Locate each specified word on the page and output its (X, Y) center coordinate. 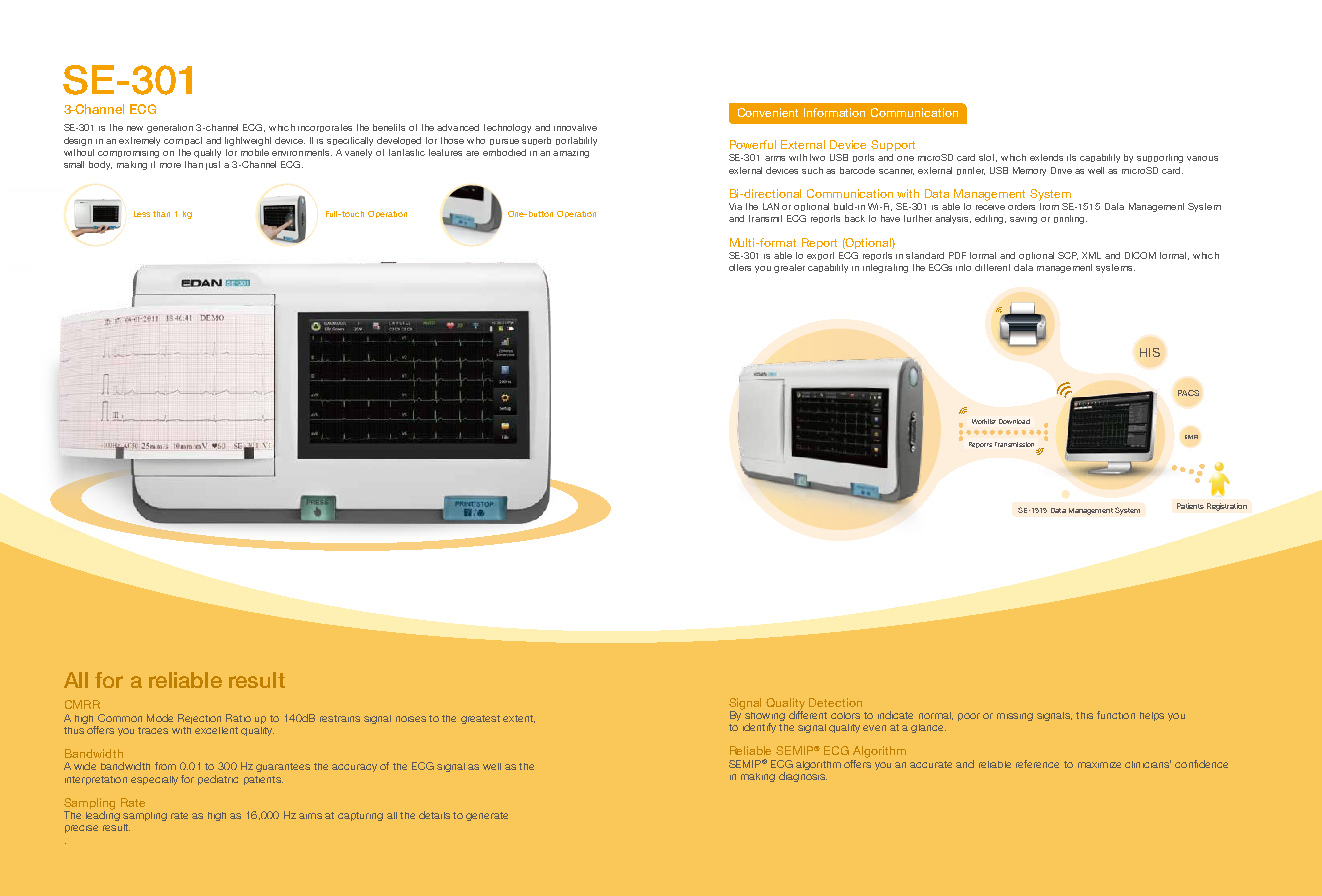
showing (764, 714)
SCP (1068, 256)
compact (183, 141)
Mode (160, 718)
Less (142, 214)
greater (789, 268)
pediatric (218, 780)
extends (1046, 157)
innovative (575, 127)
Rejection (199, 719)
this (1084, 715)
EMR (1191, 437)
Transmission (1014, 444)
